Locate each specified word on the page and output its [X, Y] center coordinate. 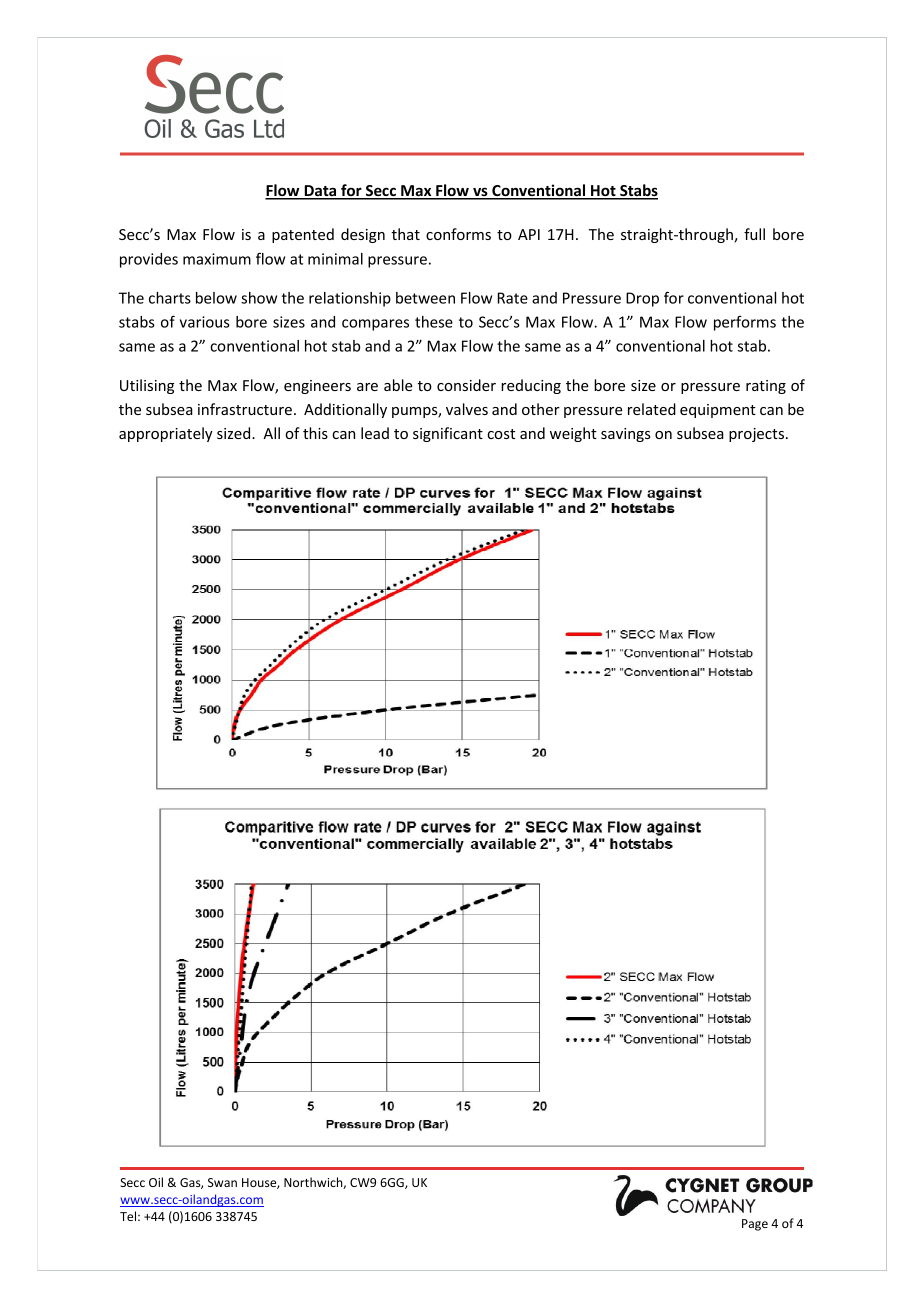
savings [626, 435]
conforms [458, 234]
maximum [217, 259]
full [754, 234]
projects [758, 435]
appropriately [166, 434]
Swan [222, 1182]
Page [755, 1225]
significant [448, 434]
